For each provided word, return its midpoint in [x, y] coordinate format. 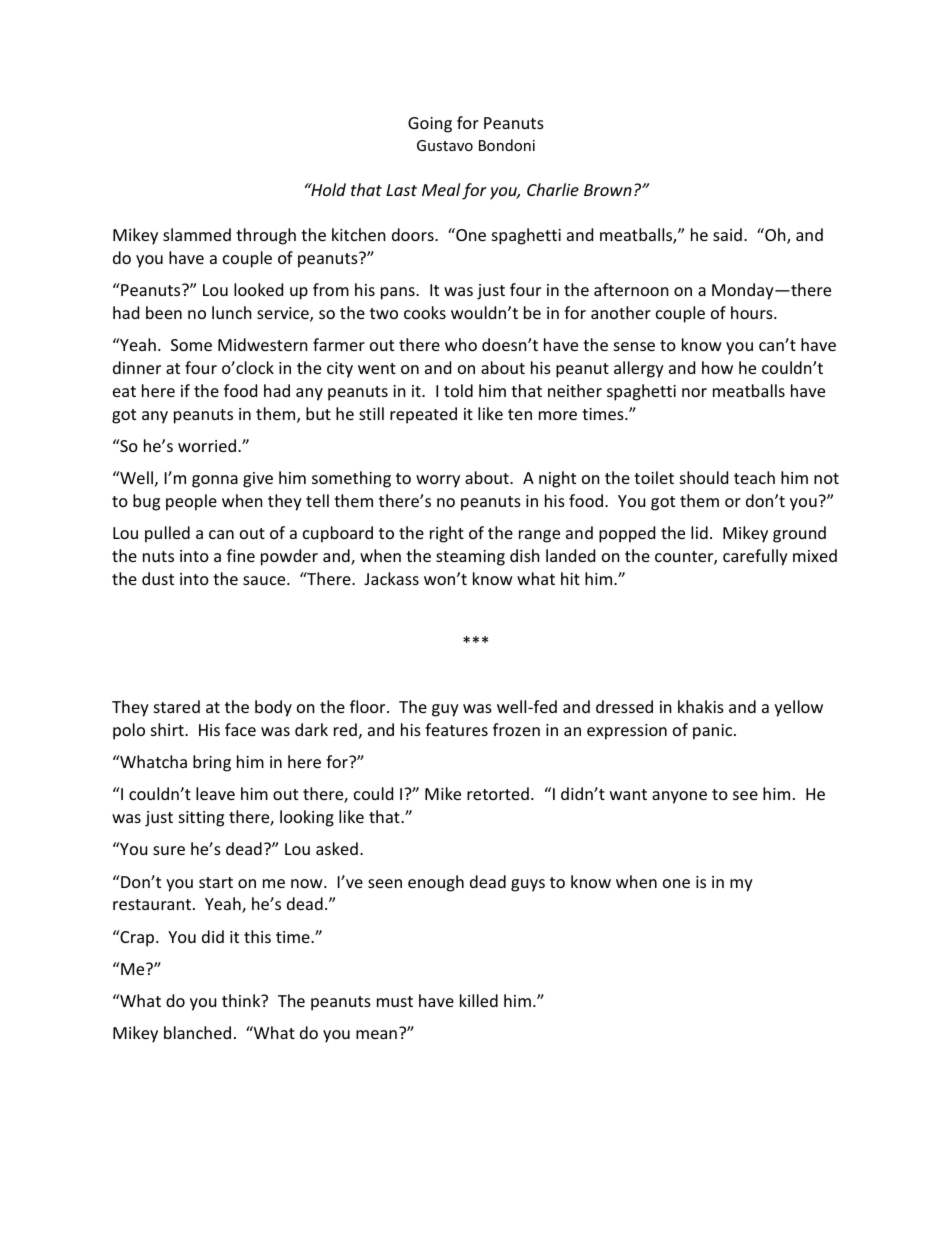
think [242, 1000]
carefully [755, 557]
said [727, 234]
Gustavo [445, 145]
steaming [470, 558]
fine [241, 555]
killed [479, 1000]
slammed [197, 234]
